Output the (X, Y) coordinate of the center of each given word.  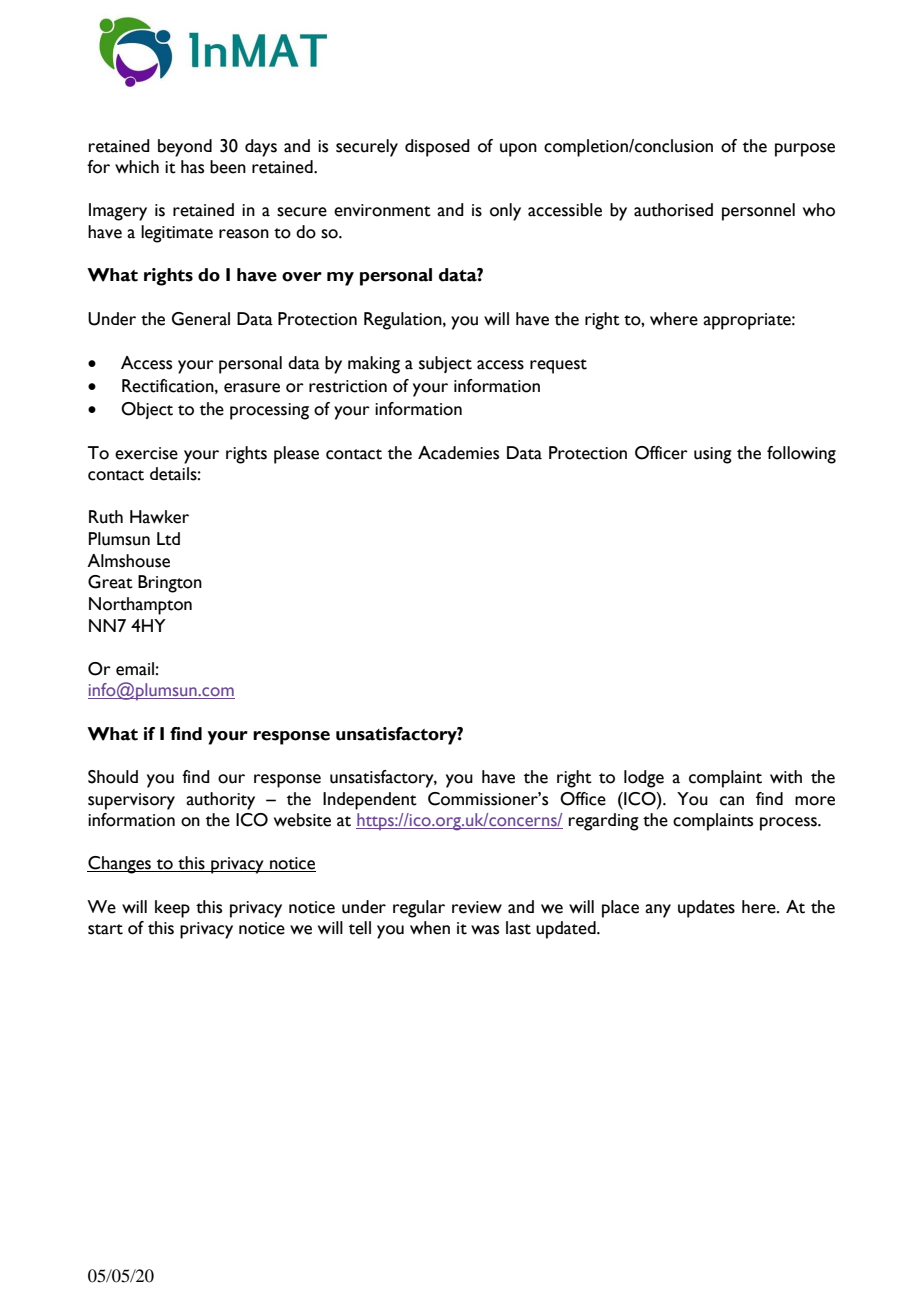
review (477, 907)
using (713, 455)
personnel (758, 212)
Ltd (168, 539)
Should (113, 777)
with (786, 777)
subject (445, 364)
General (201, 319)
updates (706, 909)
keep (172, 909)
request (558, 366)
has (192, 167)
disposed (437, 148)
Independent (370, 801)
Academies (458, 453)
